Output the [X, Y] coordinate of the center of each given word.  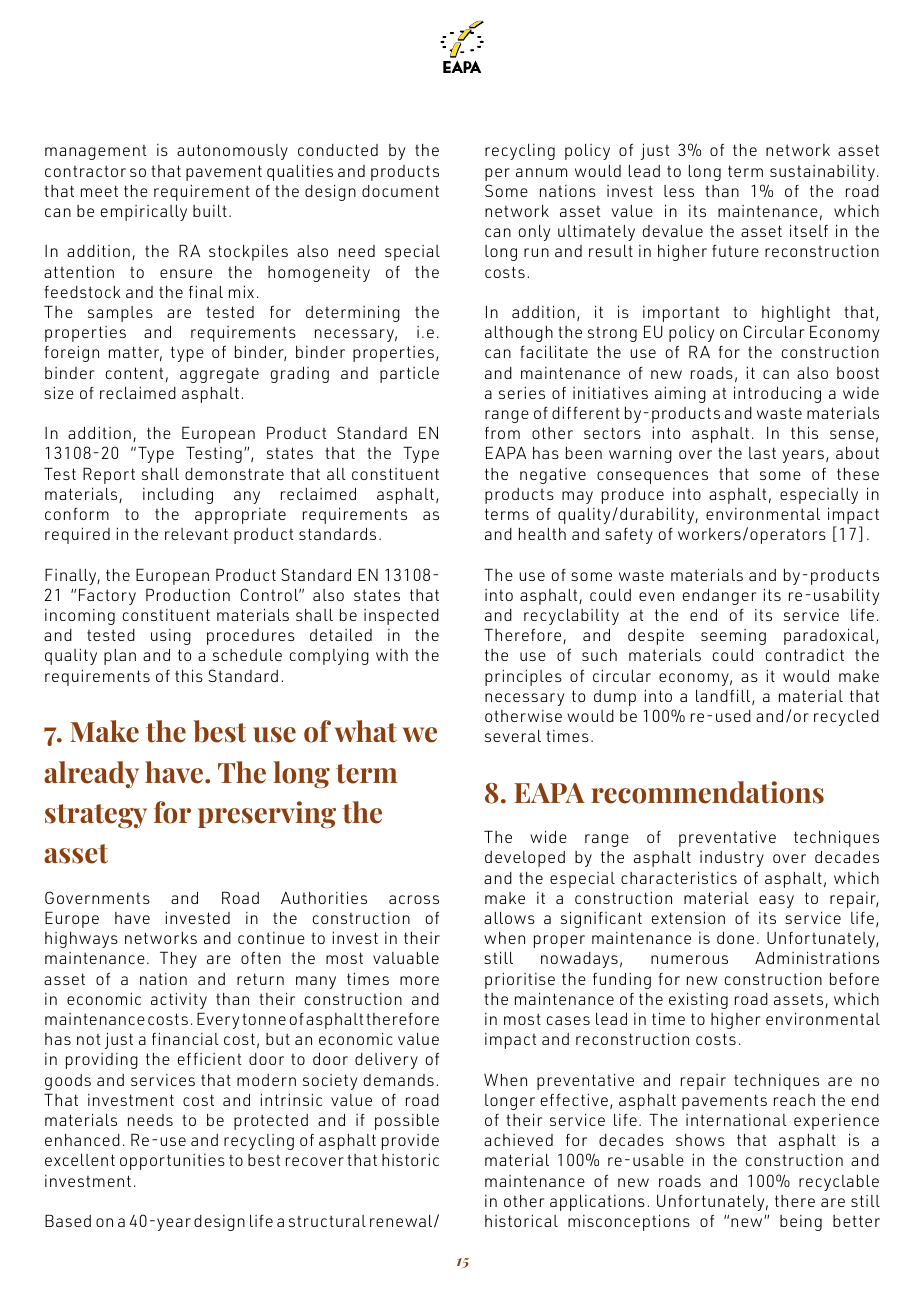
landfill [724, 697]
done [735, 937]
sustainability [822, 173]
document [400, 191]
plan [120, 657]
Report [109, 475]
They [178, 959]
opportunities [172, 1162]
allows [509, 918]
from [502, 433]
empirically [144, 213]
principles [523, 677]
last [762, 453]
